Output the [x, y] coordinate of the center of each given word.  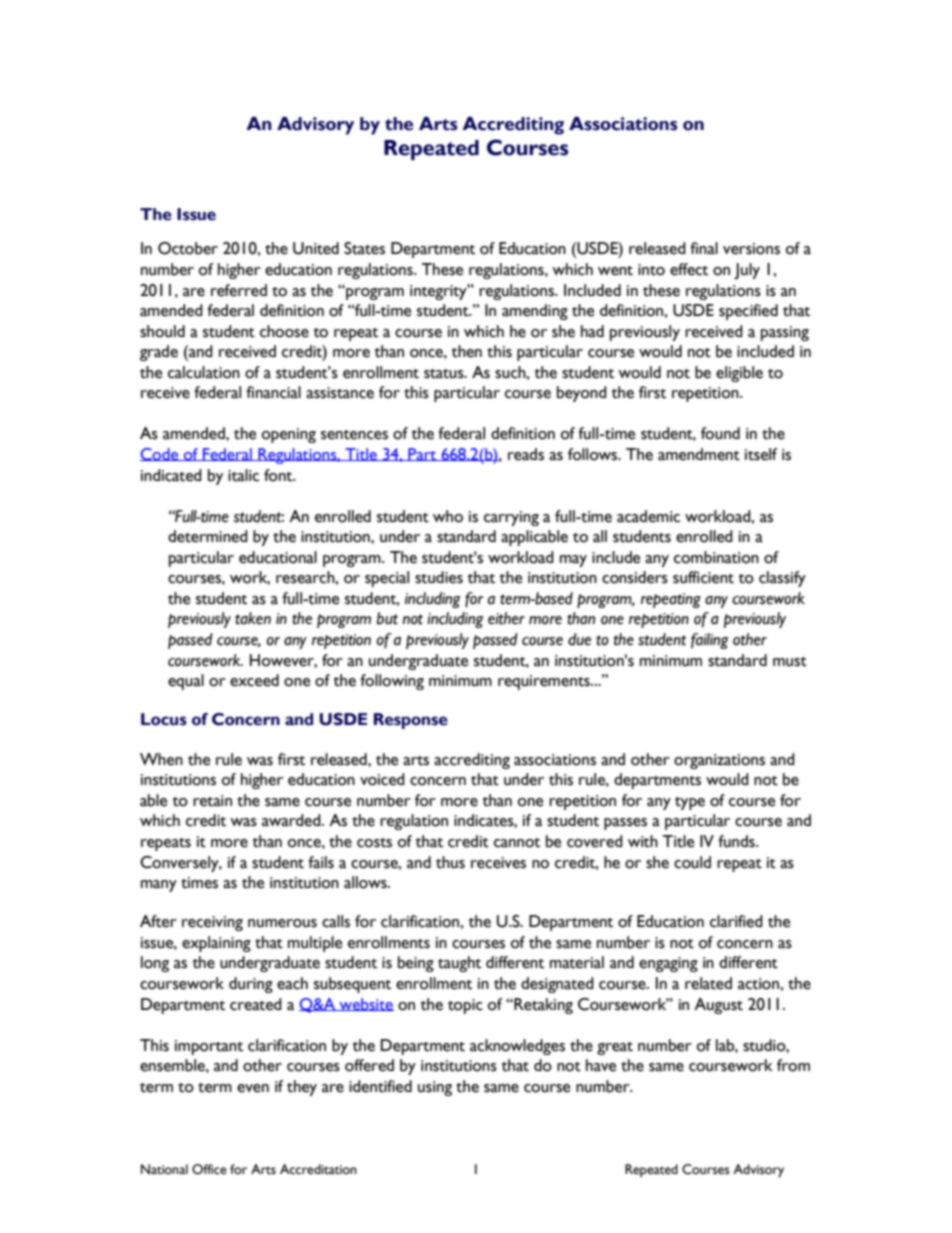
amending [535, 312]
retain [212, 801]
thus [450, 862]
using [435, 1088]
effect [689, 269]
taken [253, 618]
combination [716, 557]
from [793, 1065]
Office [209, 1169]
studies [439, 577]
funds [737, 841]
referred [239, 290]
